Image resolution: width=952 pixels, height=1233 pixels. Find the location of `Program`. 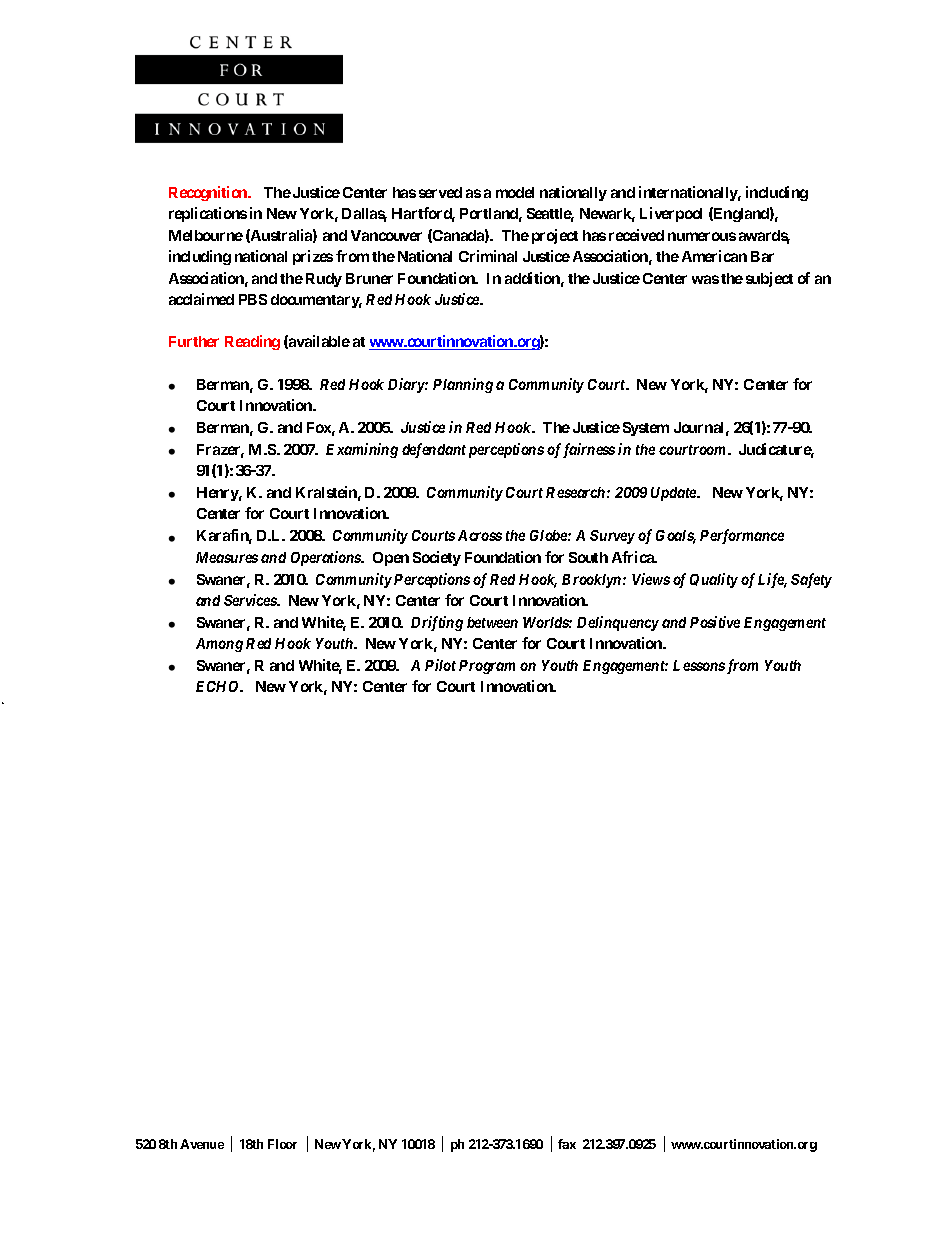

Program is located at coordinates (487, 667).
